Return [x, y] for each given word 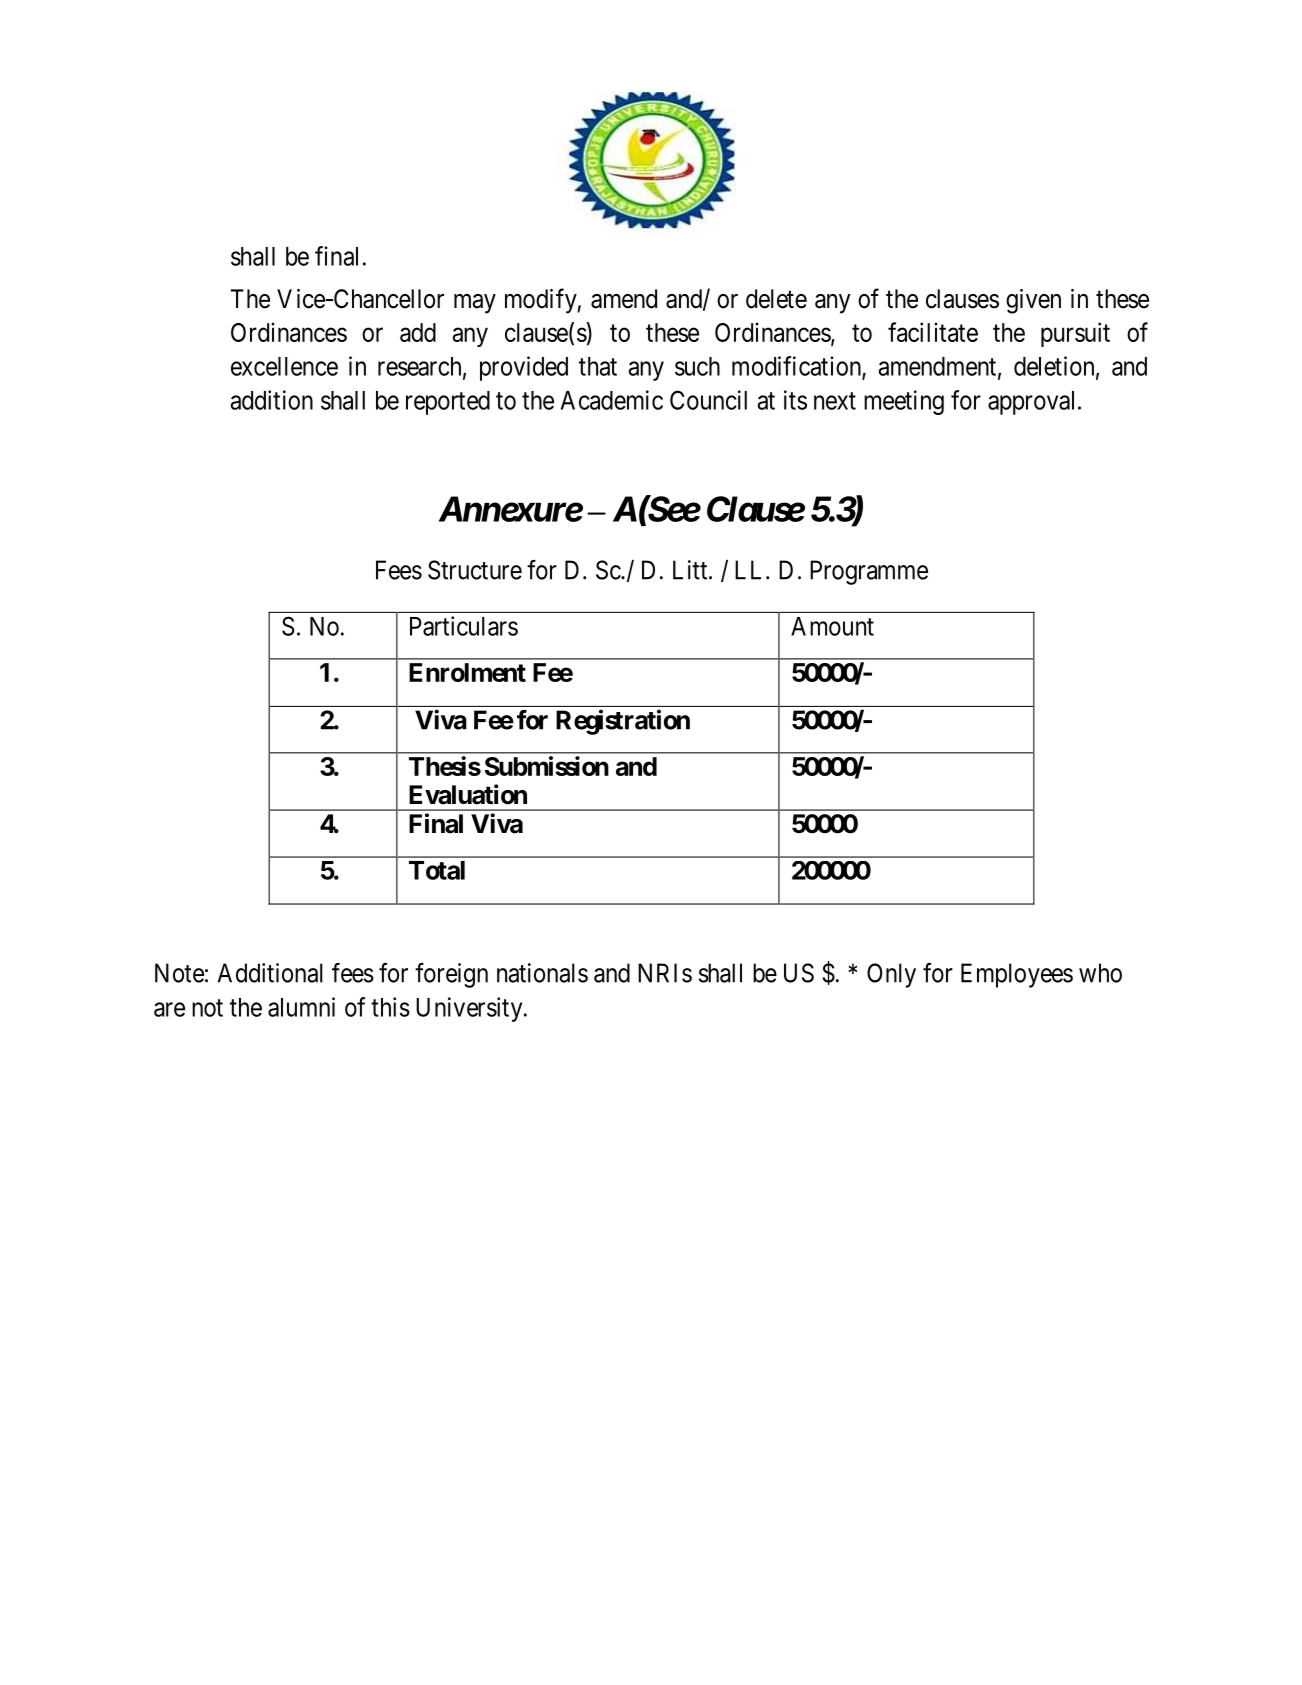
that [598, 366]
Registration [623, 722]
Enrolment [467, 672]
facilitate [933, 332]
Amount [832, 626]
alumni [301, 1007]
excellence [284, 366]
